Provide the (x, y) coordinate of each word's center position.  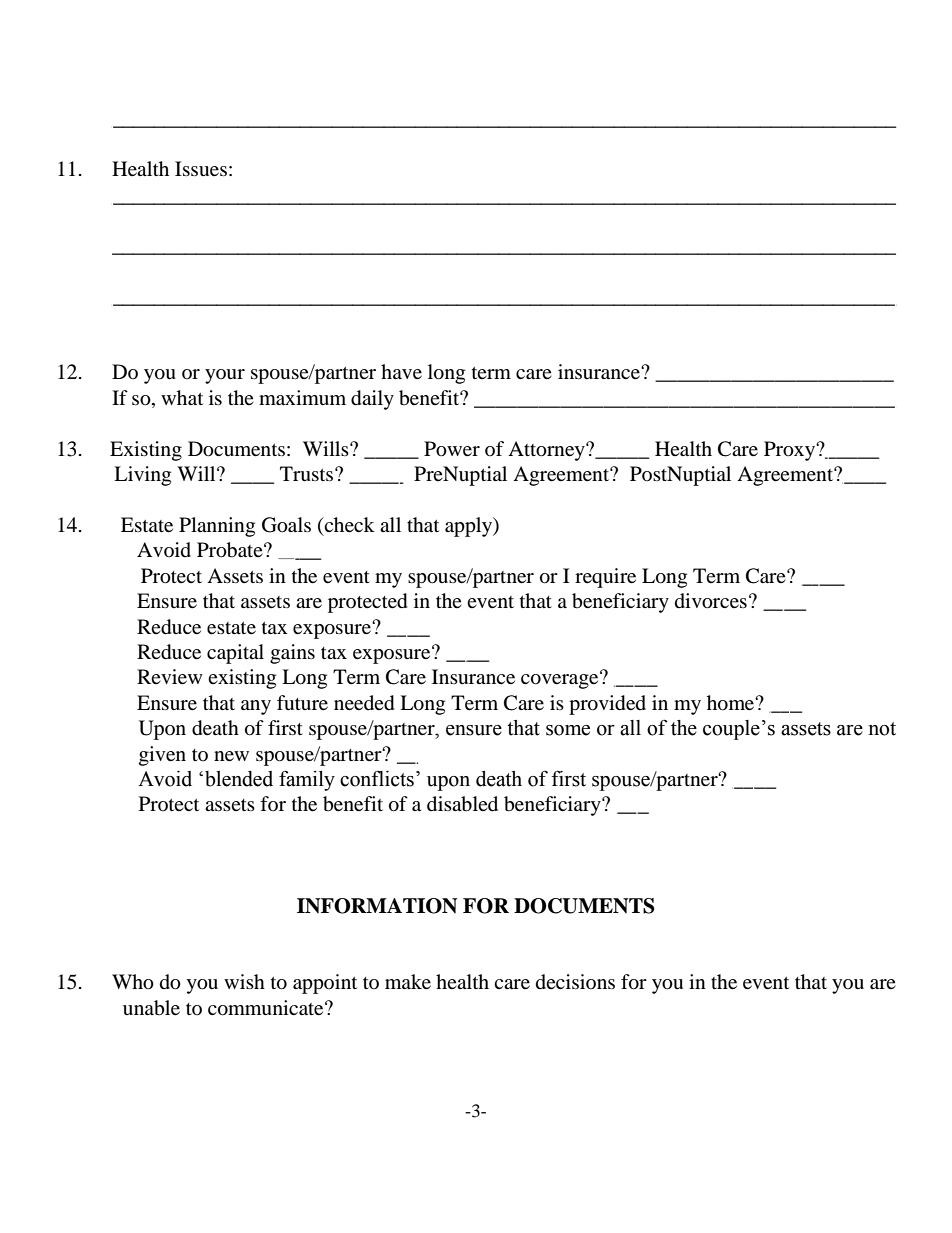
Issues (201, 169)
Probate (231, 550)
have (401, 372)
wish (244, 981)
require (605, 578)
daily (372, 400)
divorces (711, 601)
